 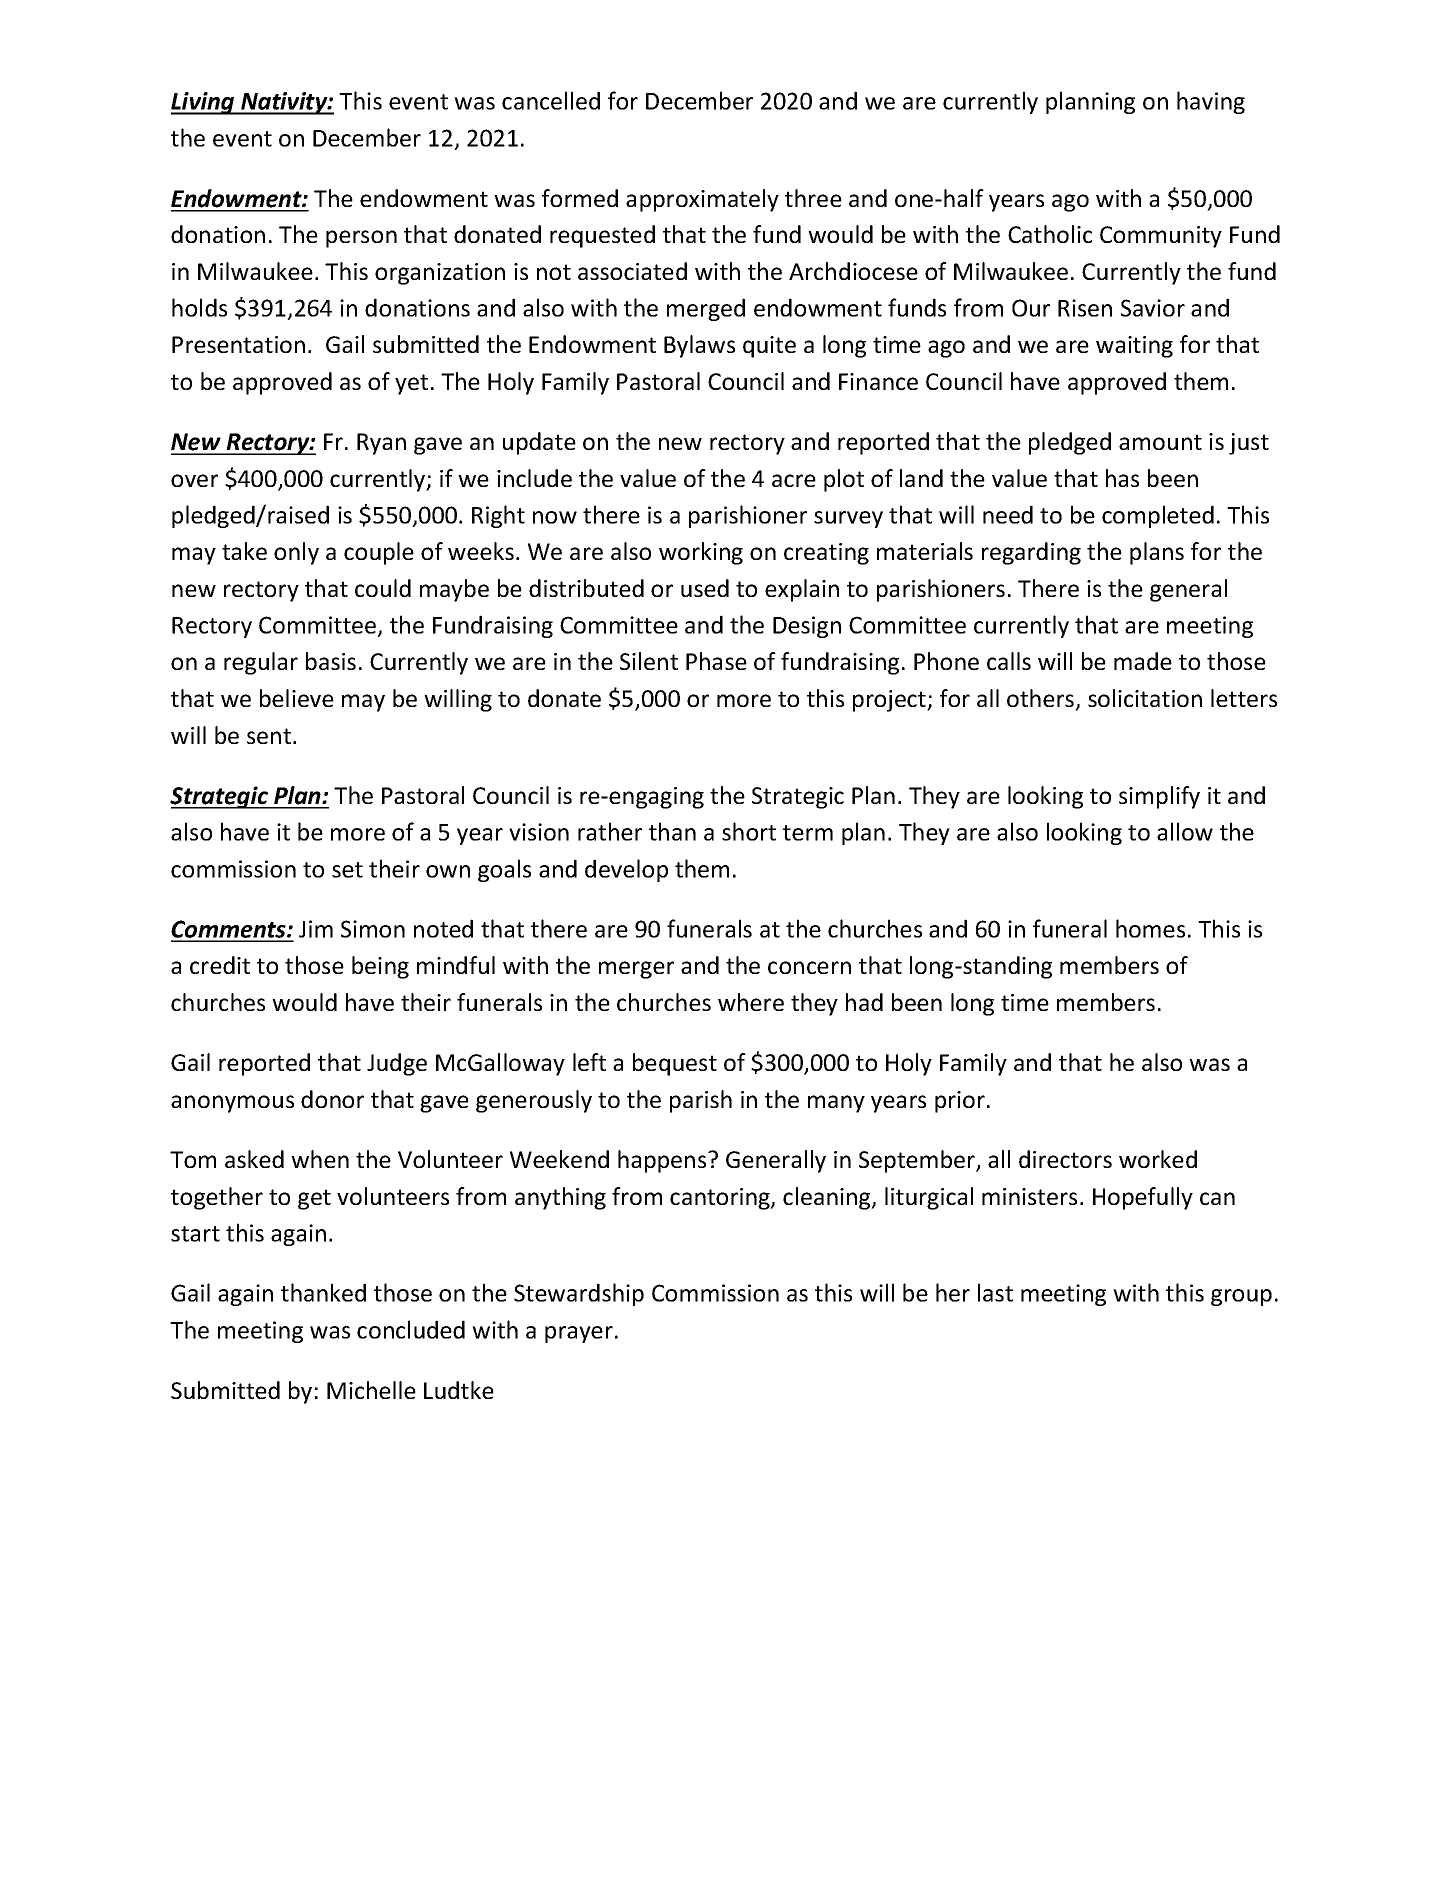 I want to click on Michelle, so click(x=371, y=1390).
